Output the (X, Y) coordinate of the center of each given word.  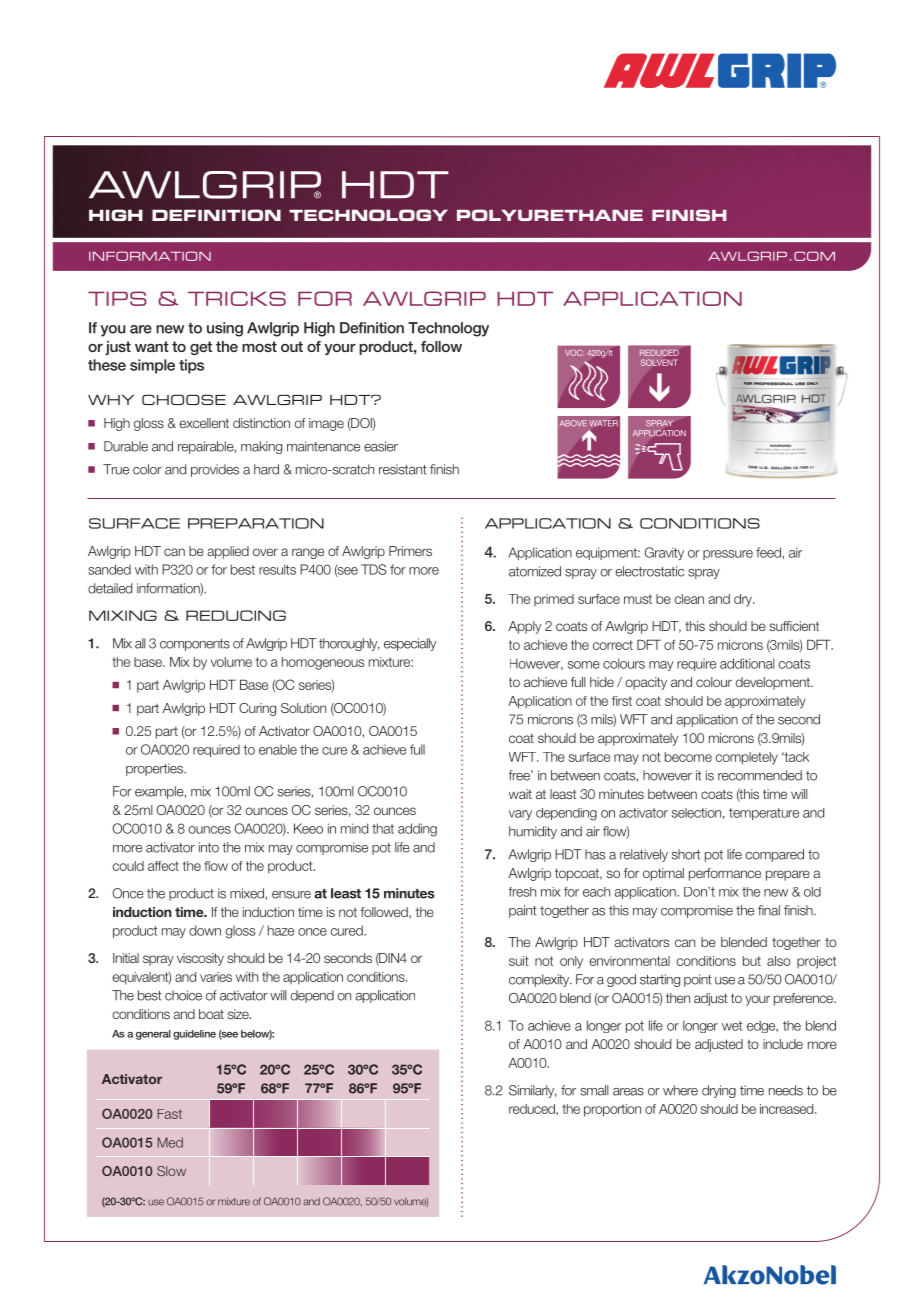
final (769, 910)
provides (215, 470)
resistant (403, 469)
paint (523, 911)
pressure (728, 555)
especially (410, 644)
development (774, 683)
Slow (171, 1171)
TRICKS (237, 298)
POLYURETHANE (550, 215)
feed (768, 552)
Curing (257, 709)
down (205, 930)
